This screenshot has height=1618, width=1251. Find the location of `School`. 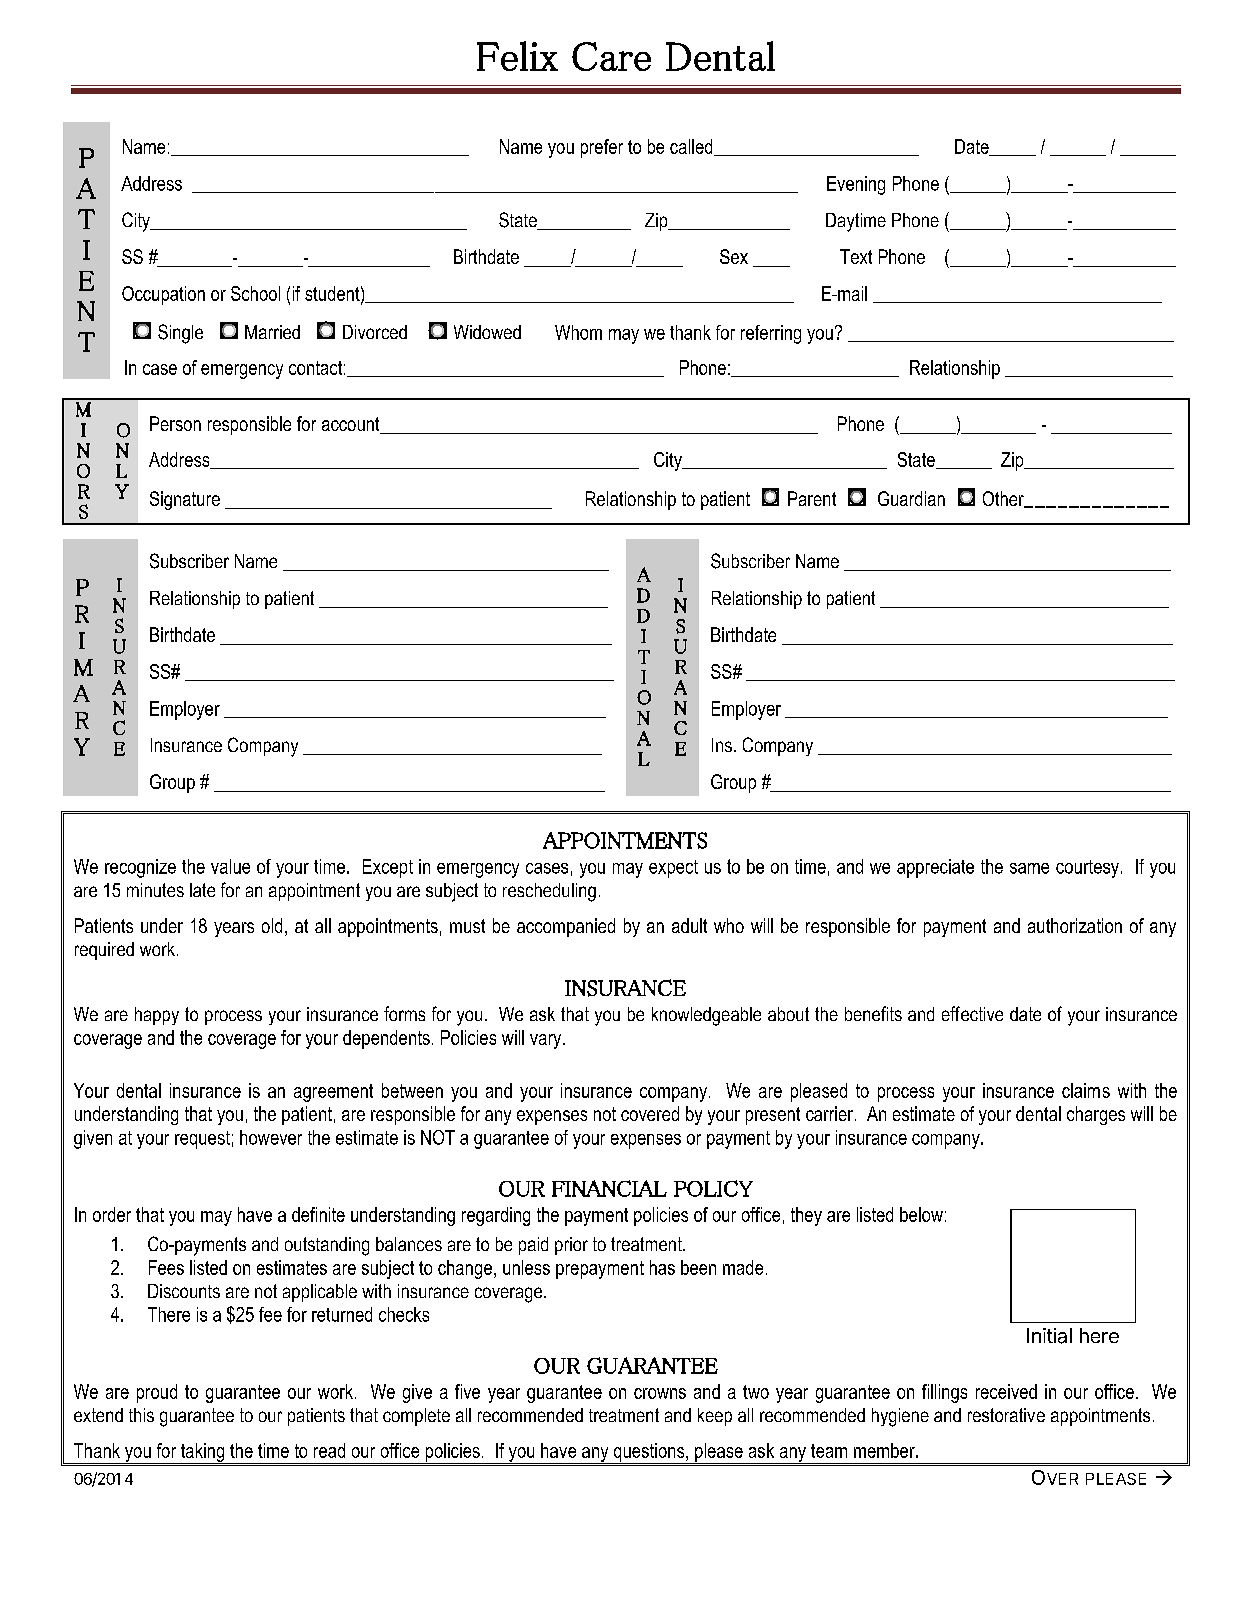

School is located at coordinates (255, 293).
